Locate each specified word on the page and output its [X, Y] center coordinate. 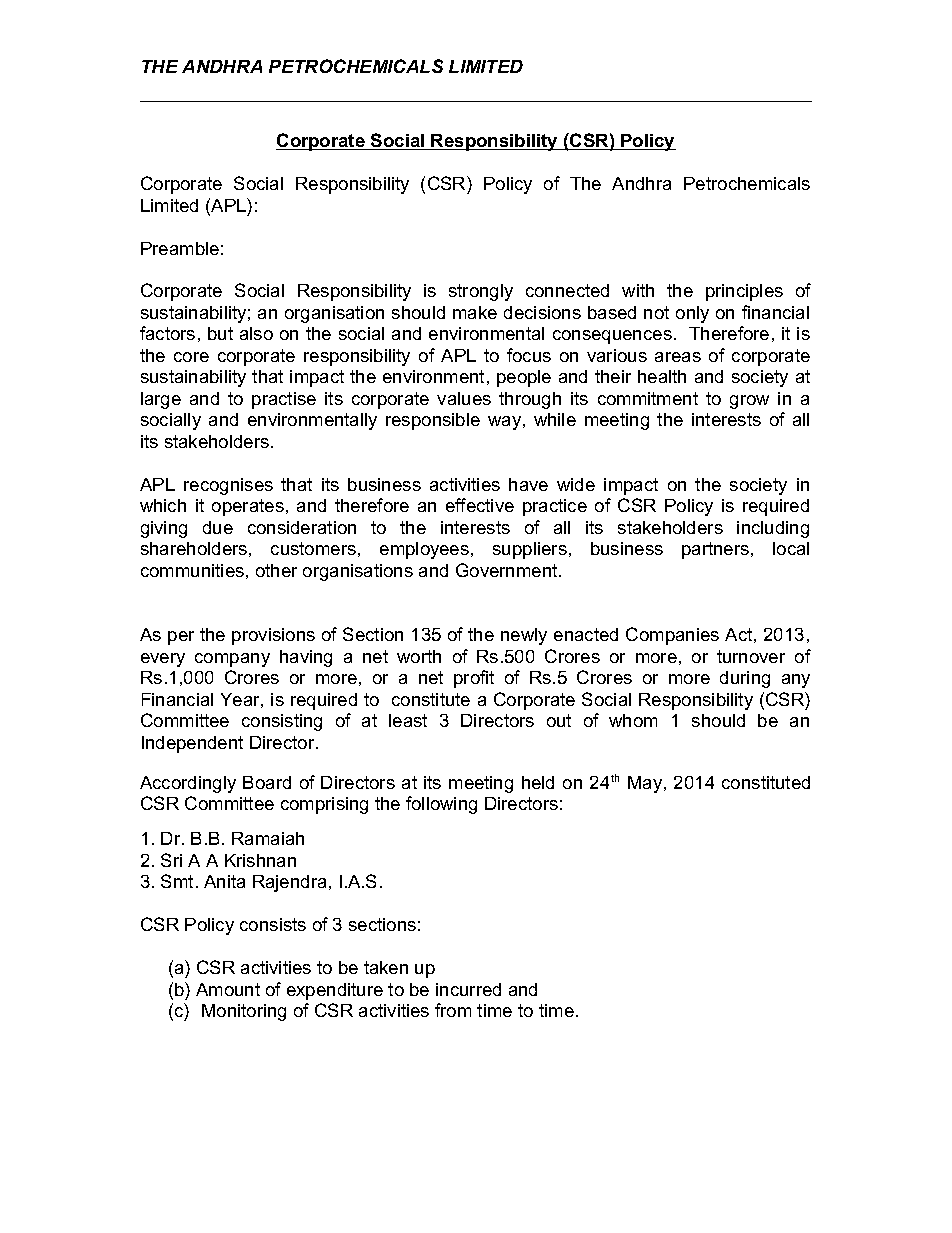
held [538, 782]
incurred [468, 989]
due [218, 527]
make [475, 312]
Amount [228, 989]
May [646, 784]
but [220, 333]
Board [267, 782]
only [692, 314]
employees [424, 550]
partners [717, 550]
